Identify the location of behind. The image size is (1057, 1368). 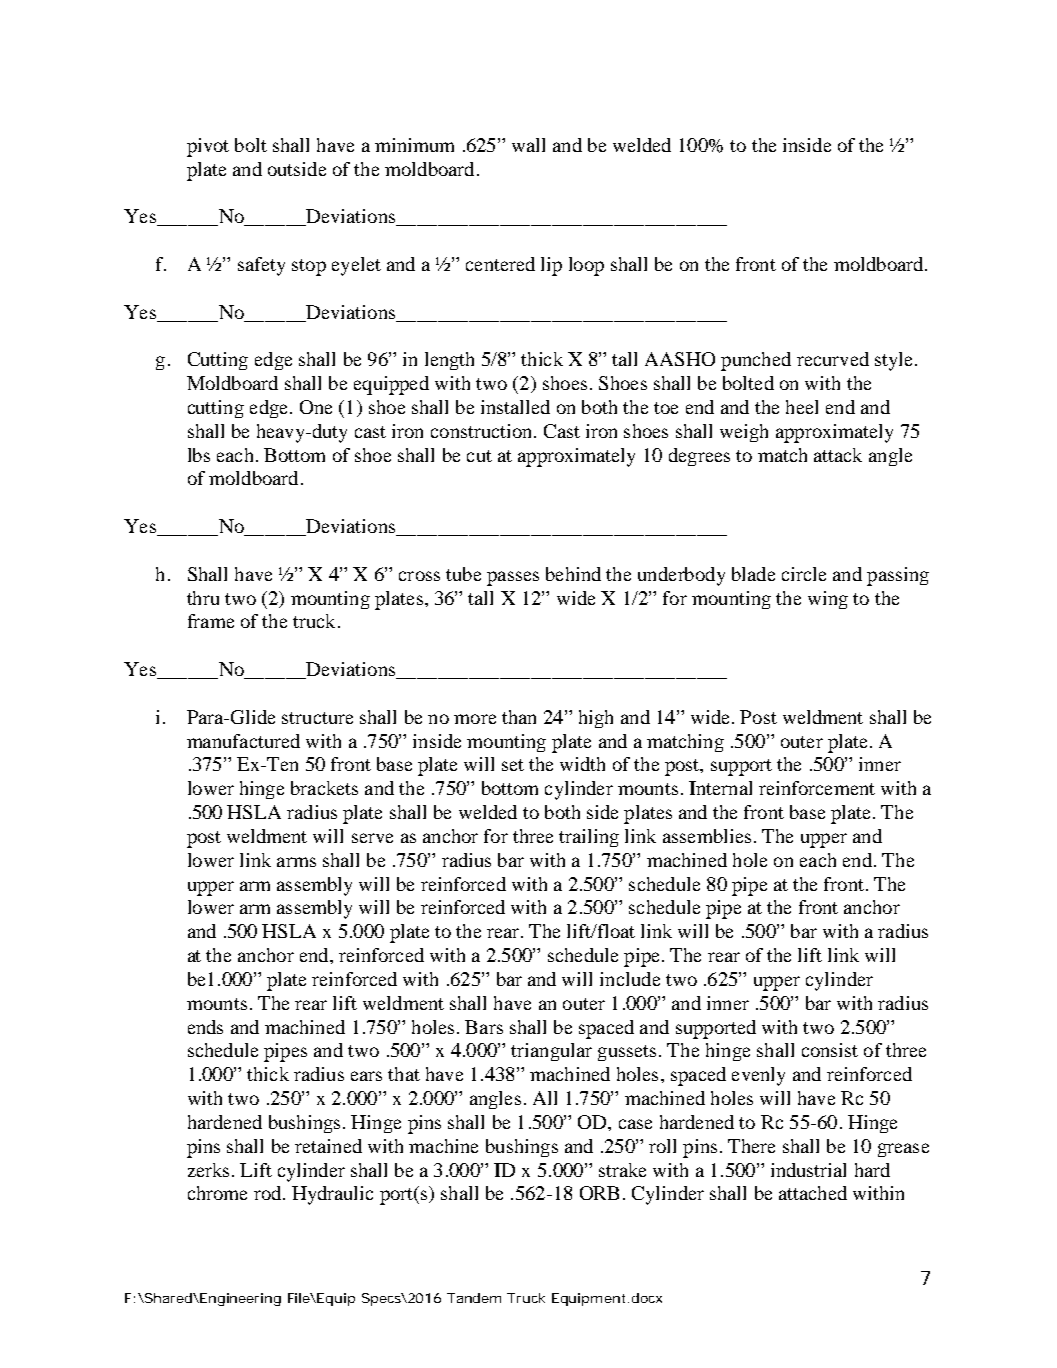
(573, 574).
